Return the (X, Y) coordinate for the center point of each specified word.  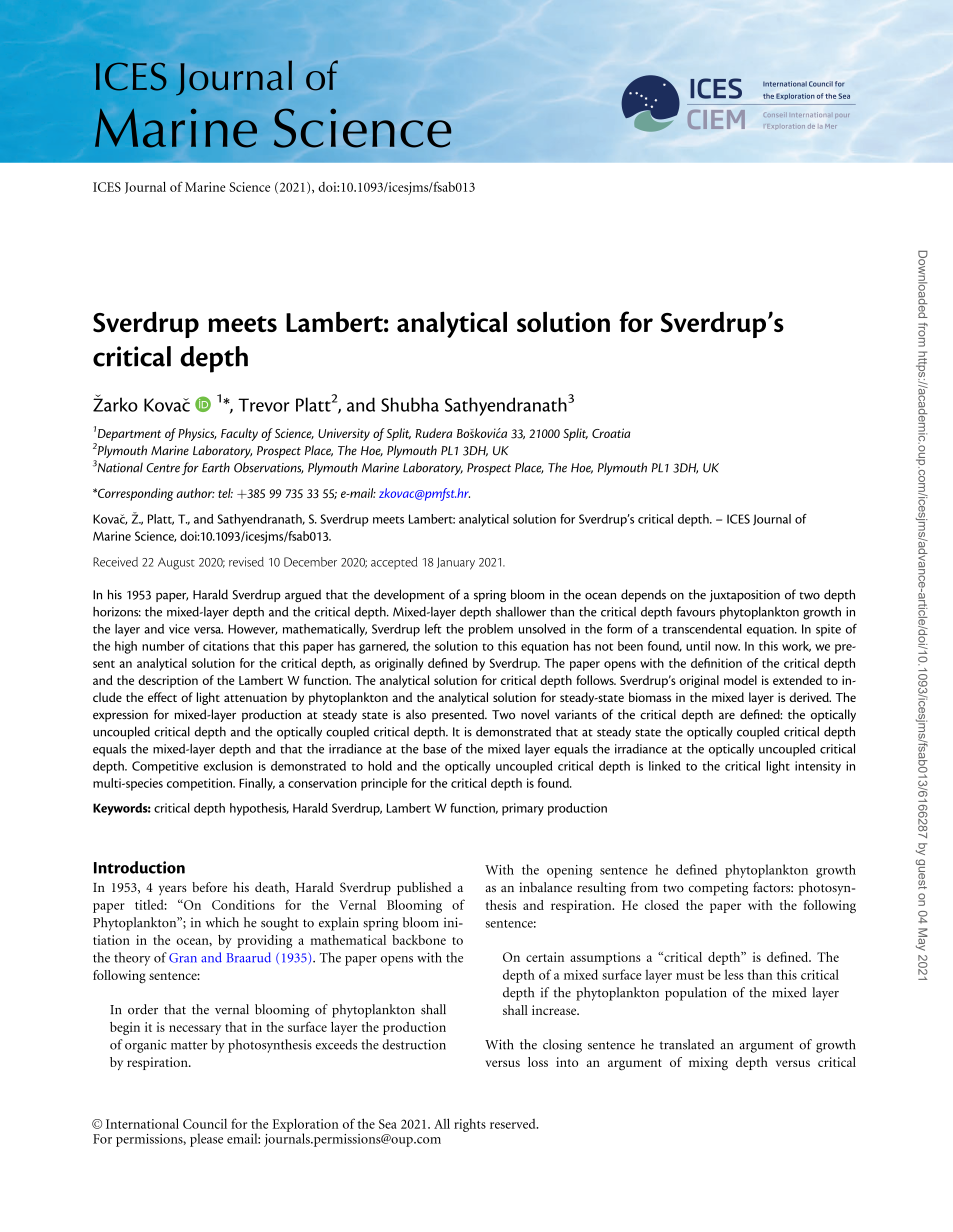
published (424, 889)
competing (718, 889)
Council (205, 1124)
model (740, 680)
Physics (197, 434)
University (344, 434)
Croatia (611, 433)
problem (491, 630)
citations (226, 646)
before (209, 887)
